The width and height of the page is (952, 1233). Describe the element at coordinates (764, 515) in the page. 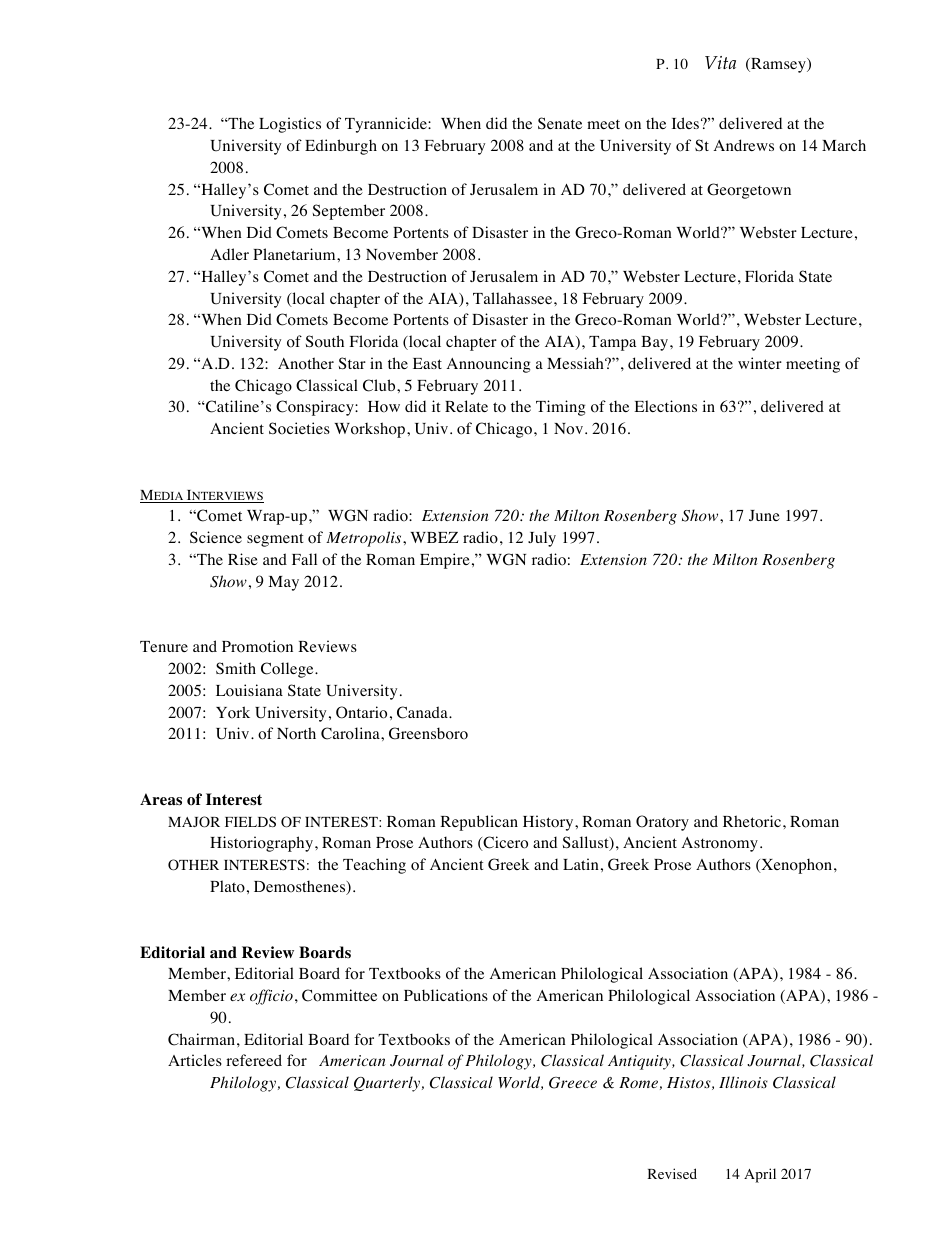

I see `June` at that location.
